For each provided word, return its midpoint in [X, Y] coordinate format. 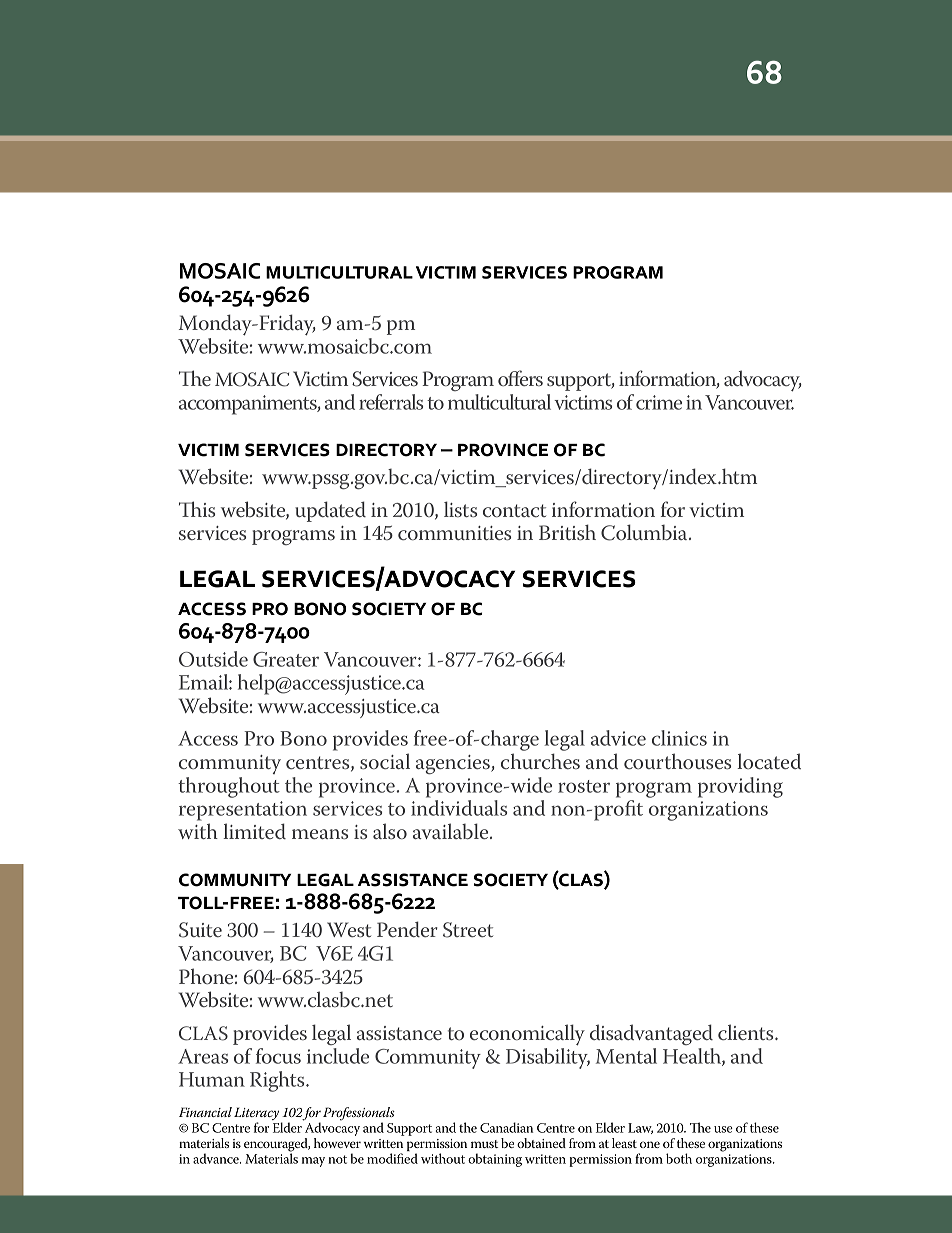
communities [454, 533]
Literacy [256, 1115]
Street [468, 930]
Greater [286, 659]
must [484, 1144]
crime [659, 402]
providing [740, 787]
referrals [391, 402]
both [679, 1158]
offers [520, 378]
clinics [679, 738]
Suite [200, 930]
